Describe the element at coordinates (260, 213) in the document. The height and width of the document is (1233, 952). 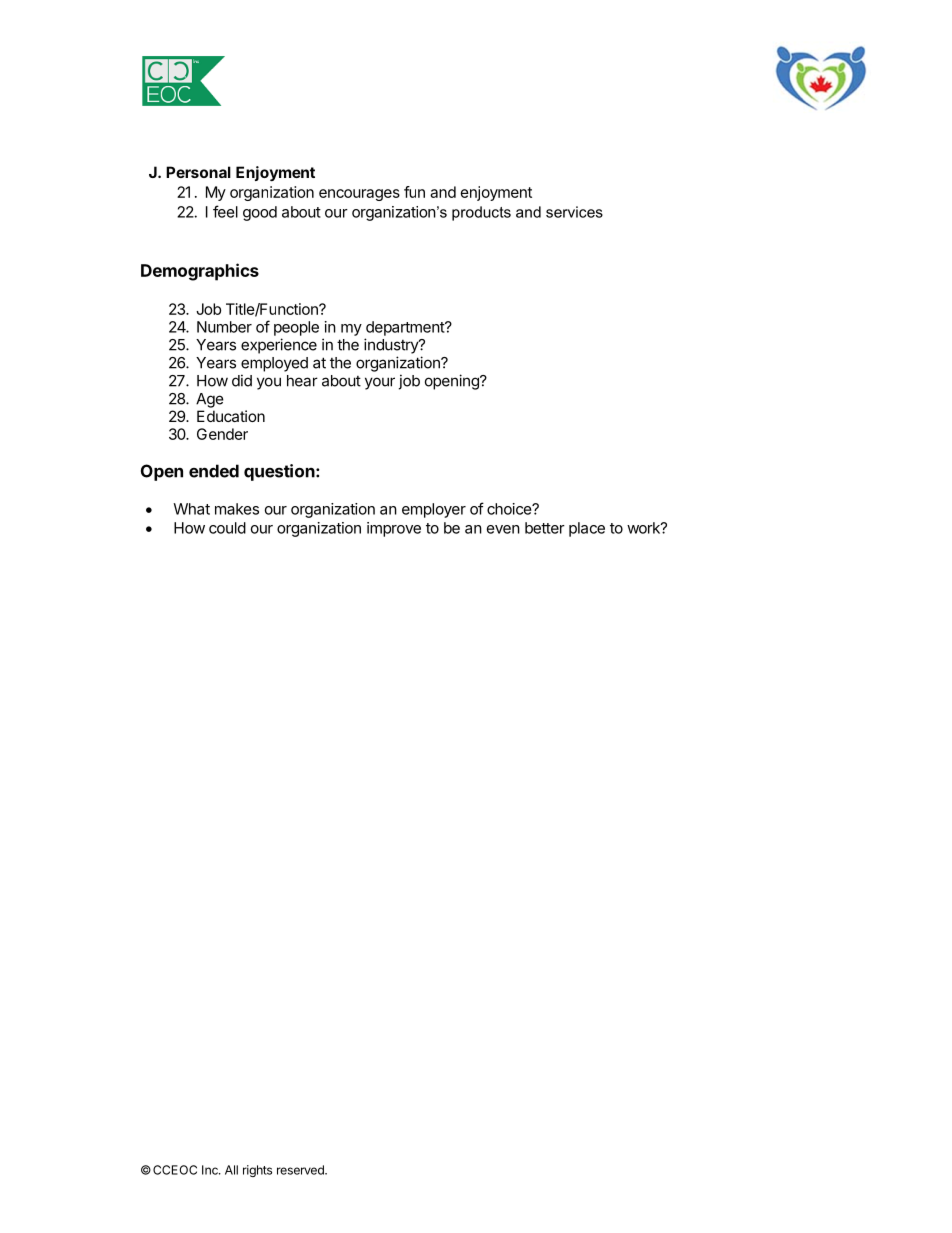
I see `good` at that location.
